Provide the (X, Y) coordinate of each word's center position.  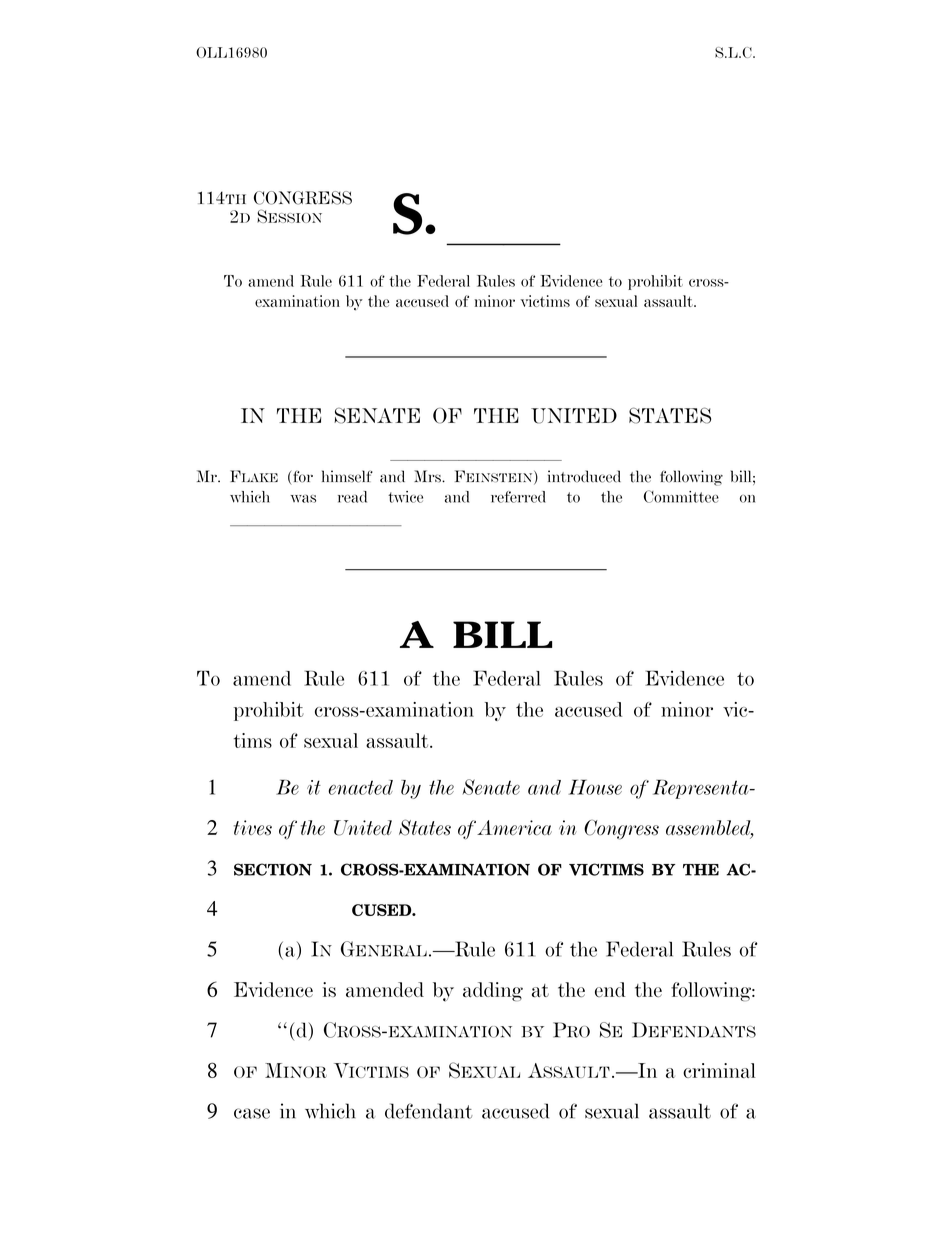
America (514, 828)
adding (493, 991)
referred (518, 497)
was (303, 499)
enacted (360, 787)
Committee (681, 496)
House (595, 787)
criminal (719, 1070)
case (252, 1113)
